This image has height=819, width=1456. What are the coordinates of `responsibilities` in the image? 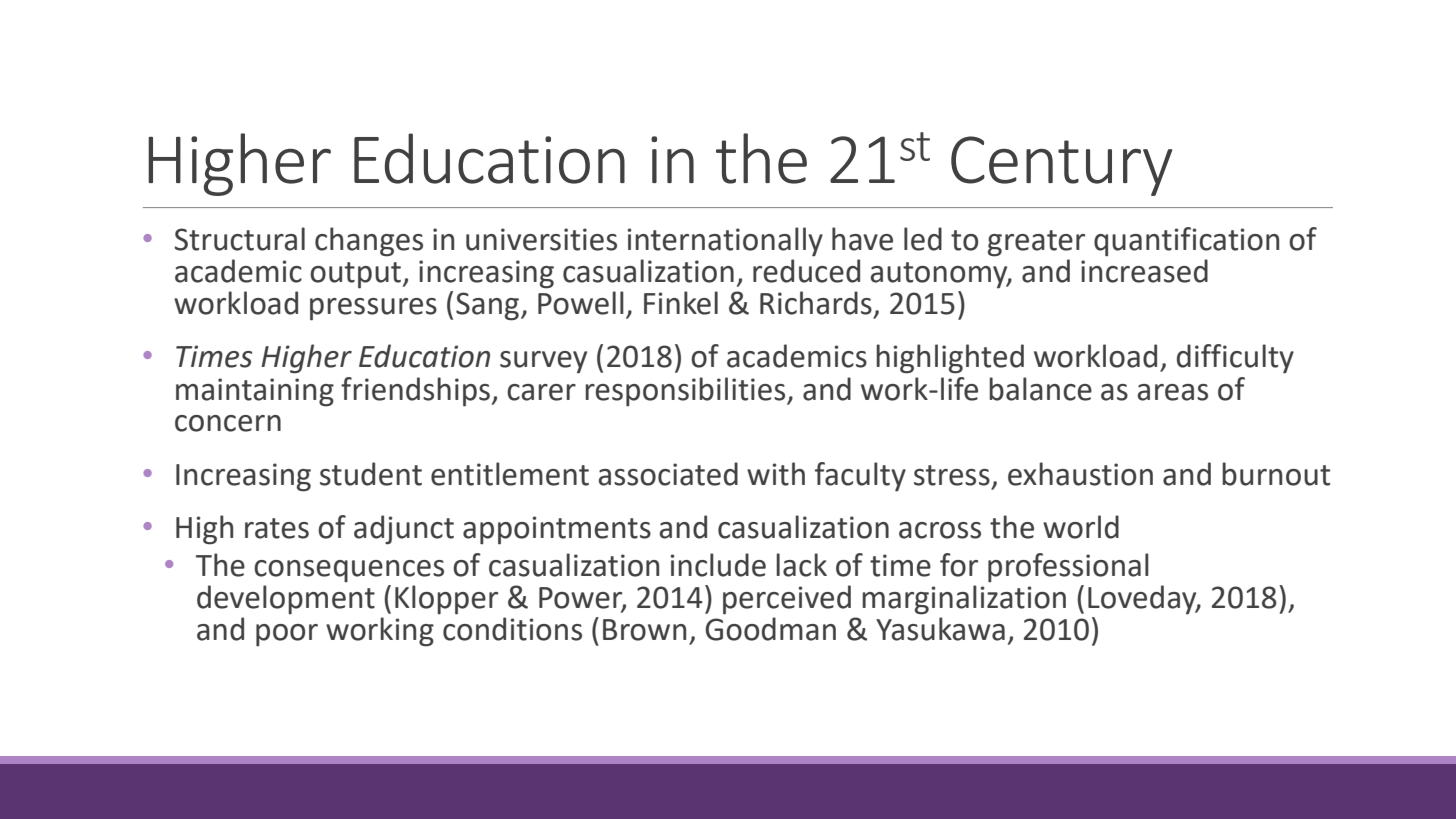 It's located at (686, 392).
